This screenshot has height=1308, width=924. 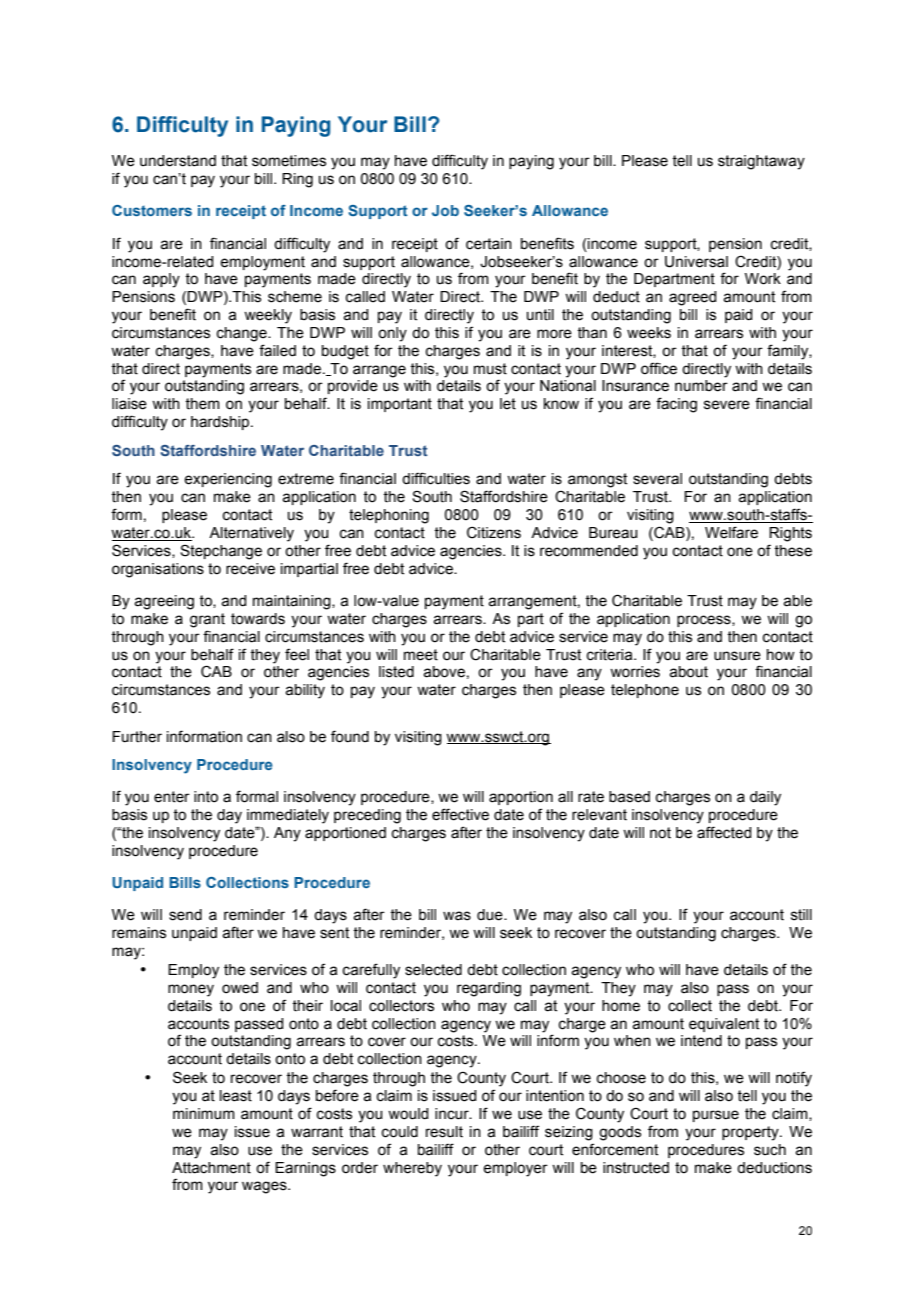 What do you see at coordinates (178, 161) in the screenshot?
I see `understand` at bounding box center [178, 161].
